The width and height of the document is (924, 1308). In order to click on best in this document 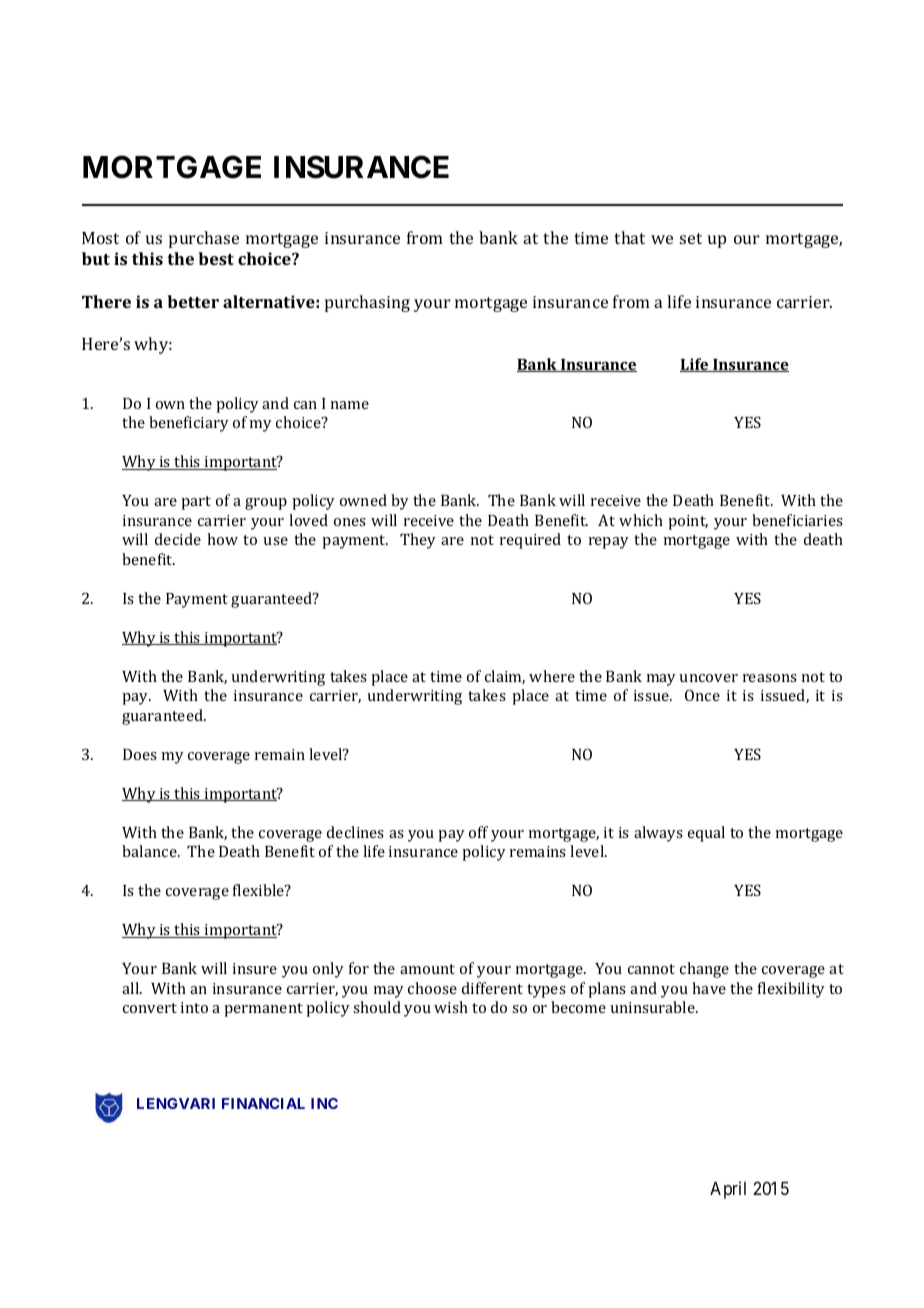, I will do `click(216, 258)`.
